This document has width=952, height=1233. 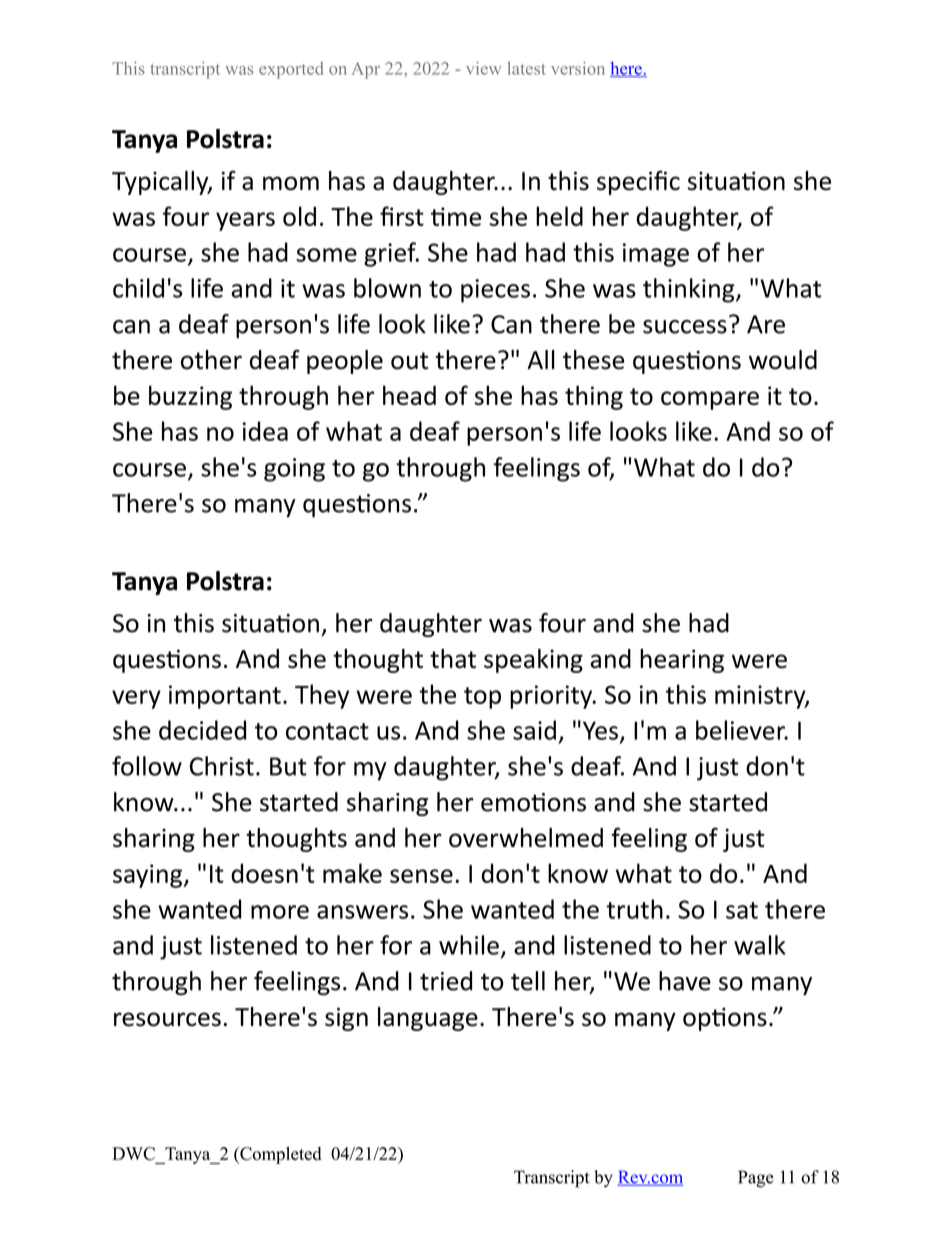 What do you see at coordinates (483, 68) in the document?
I see `view` at bounding box center [483, 68].
